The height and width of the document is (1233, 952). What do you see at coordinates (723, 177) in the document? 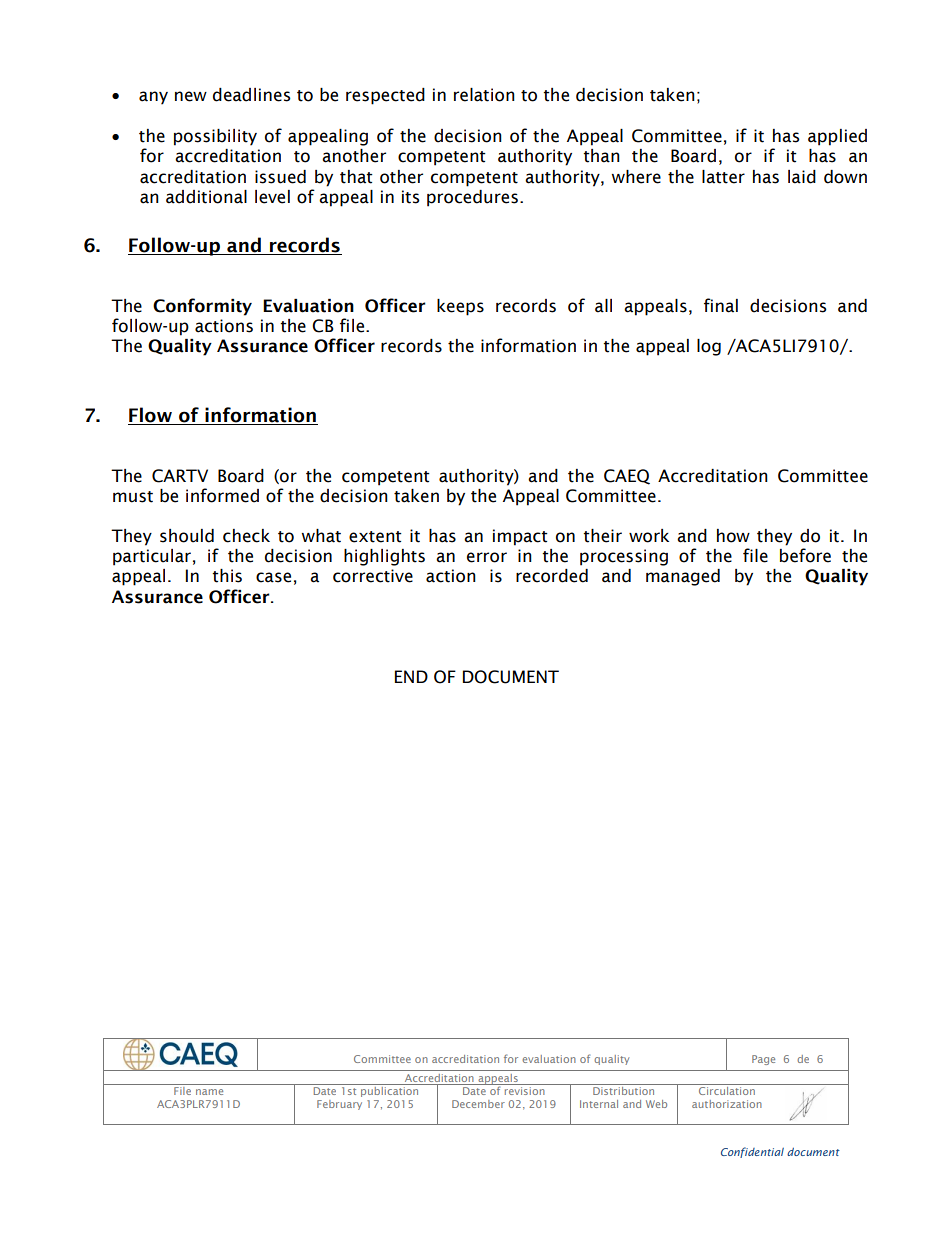
I see `latter` at bounding box center [723, 177].
